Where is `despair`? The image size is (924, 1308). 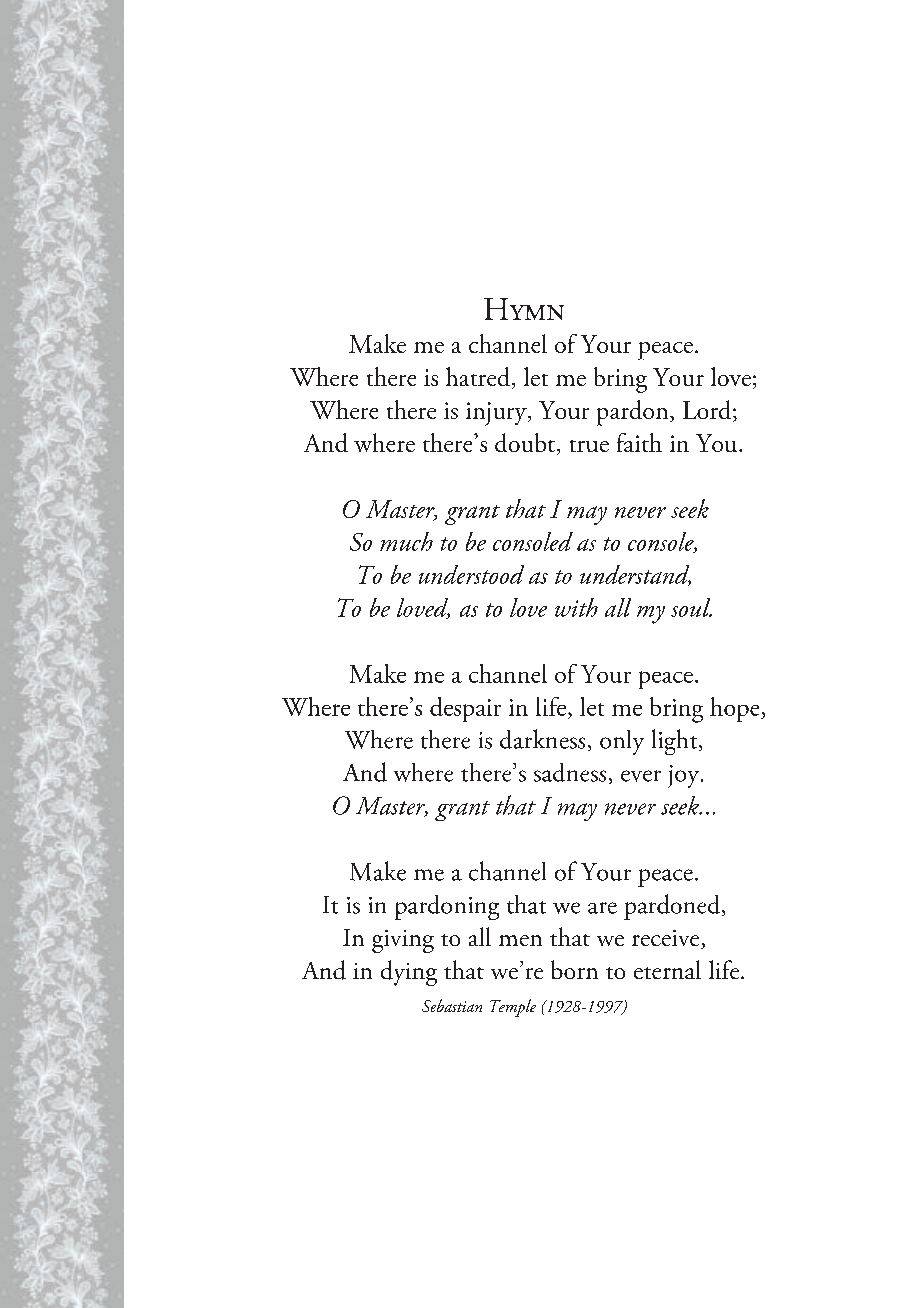
despair is located at coordinates (465, 709).
